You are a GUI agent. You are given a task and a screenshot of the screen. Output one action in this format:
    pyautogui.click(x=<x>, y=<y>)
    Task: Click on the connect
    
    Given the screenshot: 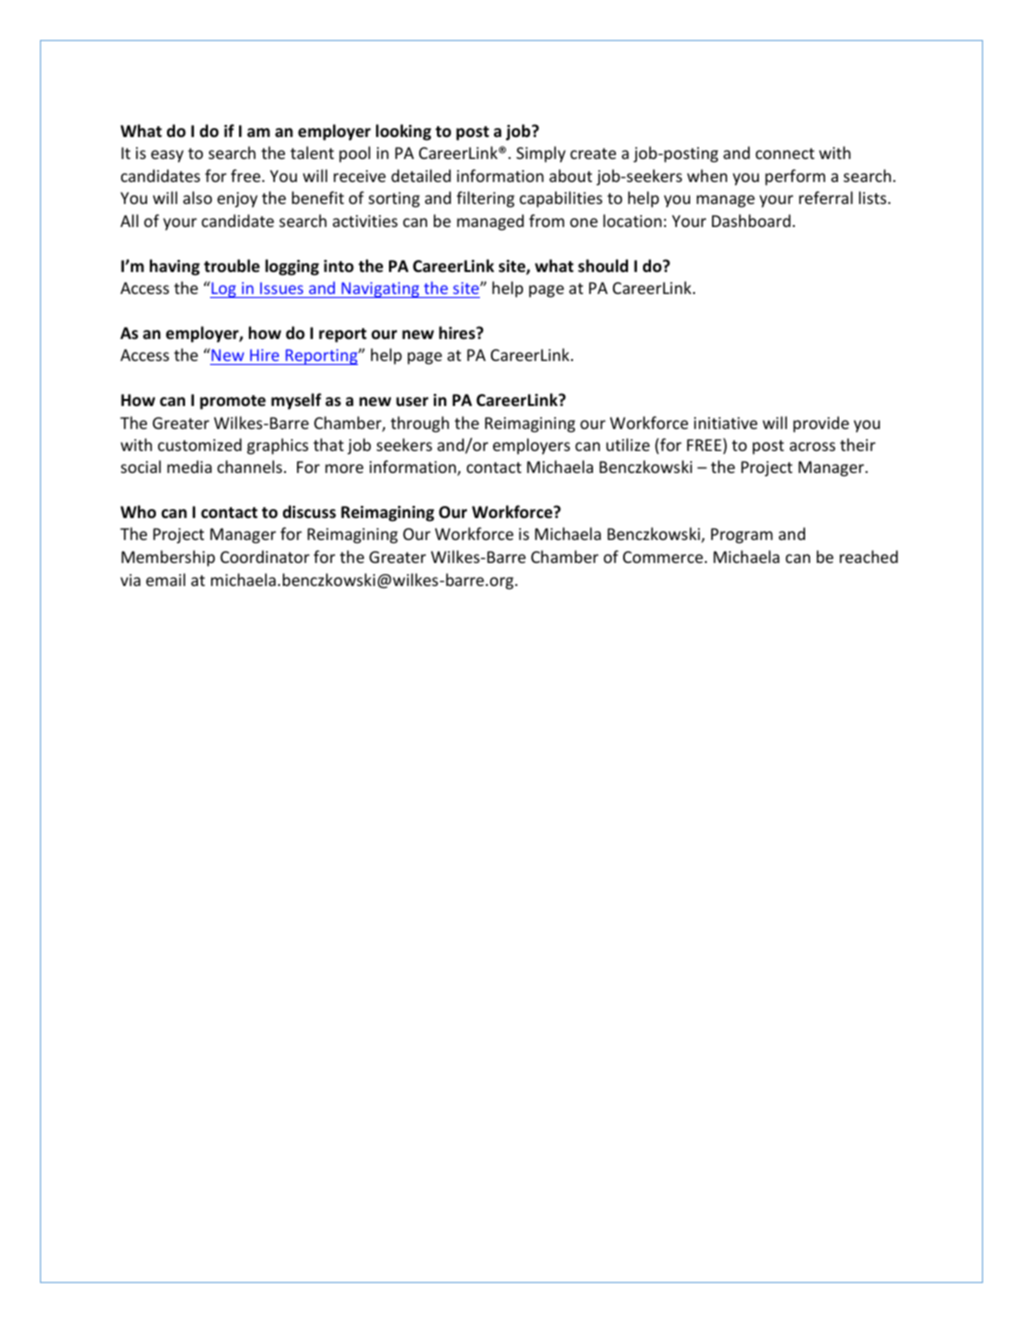 What is the action you would take?
    pyautogui.click(x=785, y=153)
